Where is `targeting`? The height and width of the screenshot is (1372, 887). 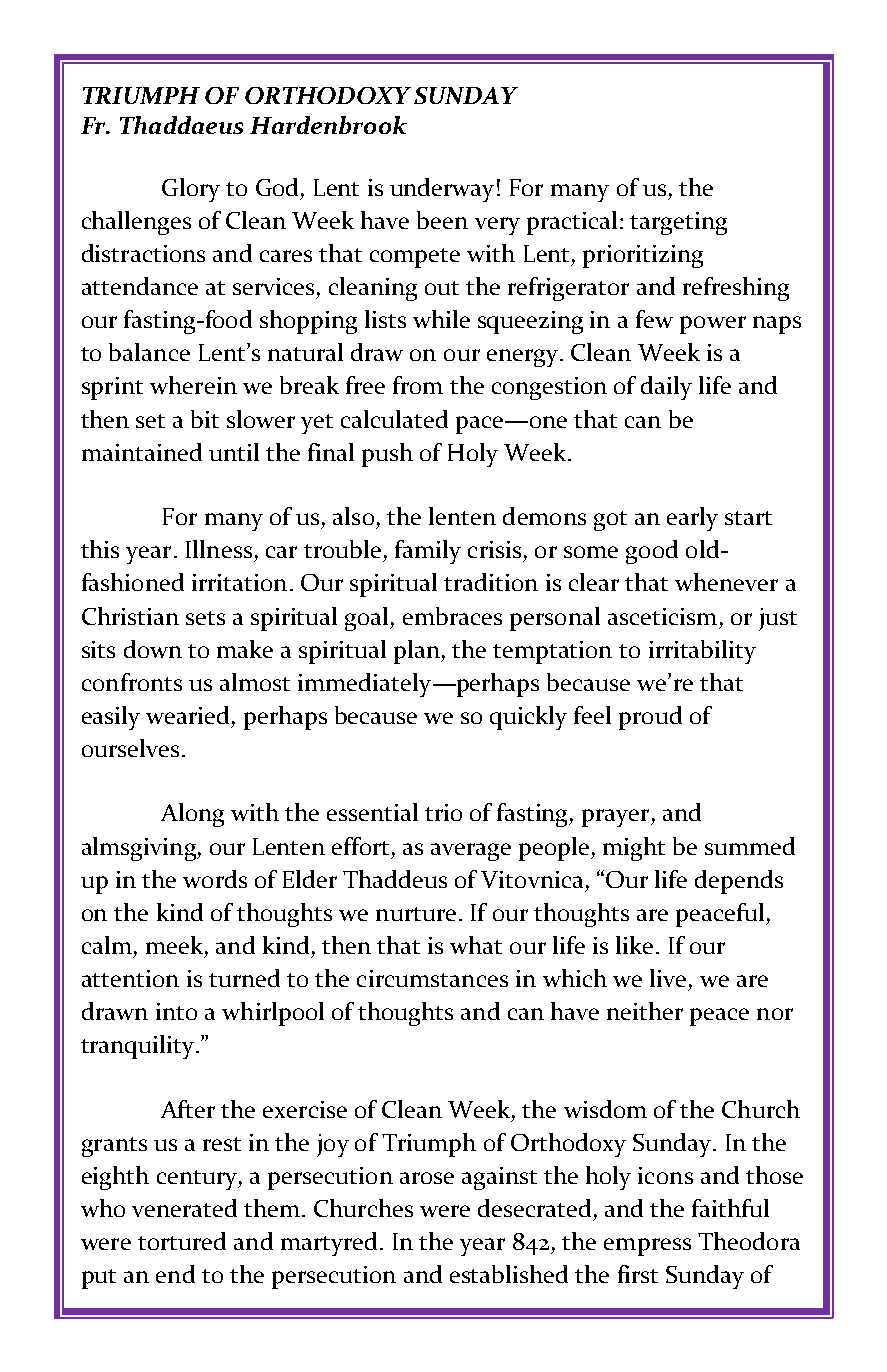
targeting is located at coordinates (678, 223).
